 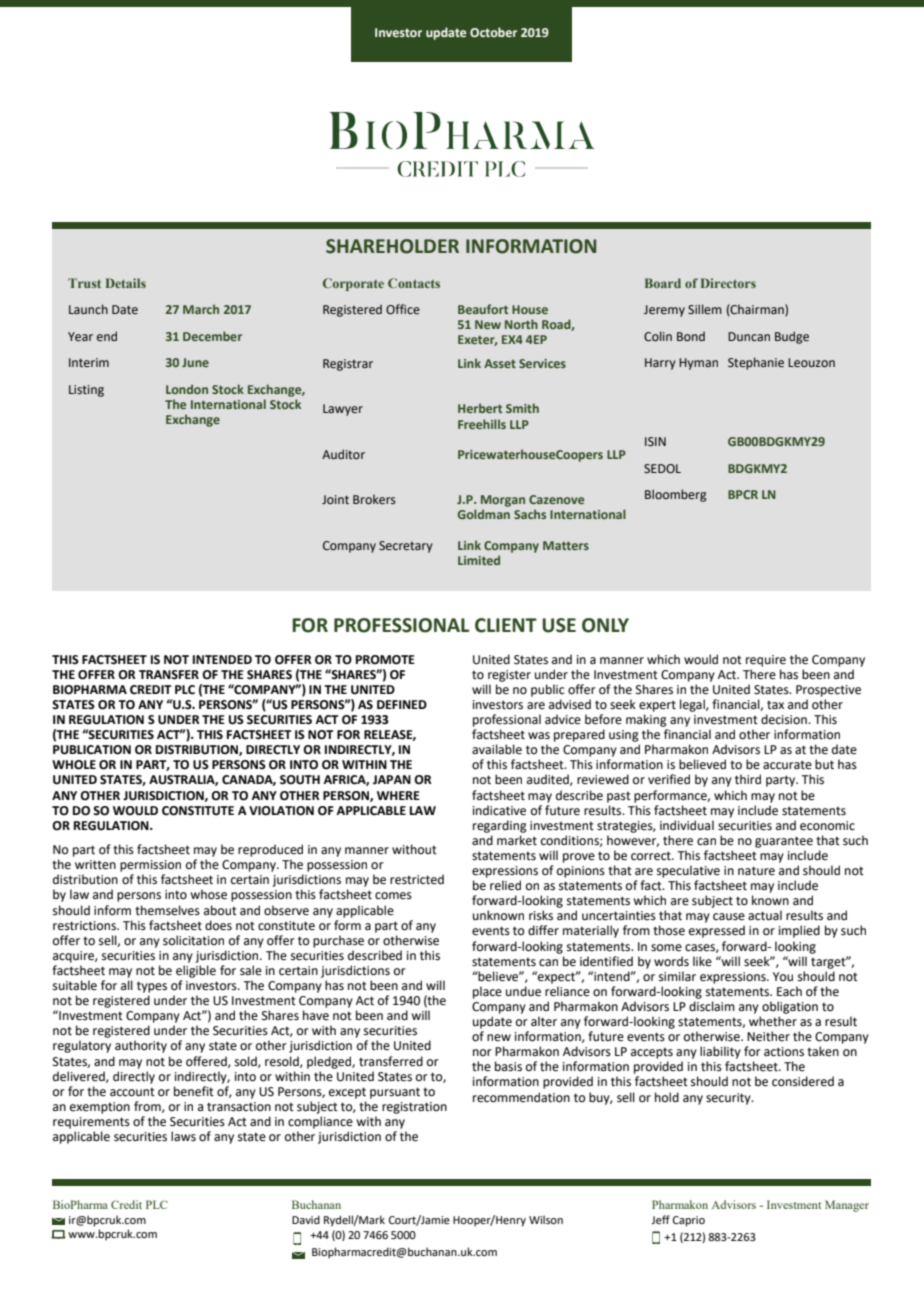 I want to click on October, so click(x=493, y=32).
